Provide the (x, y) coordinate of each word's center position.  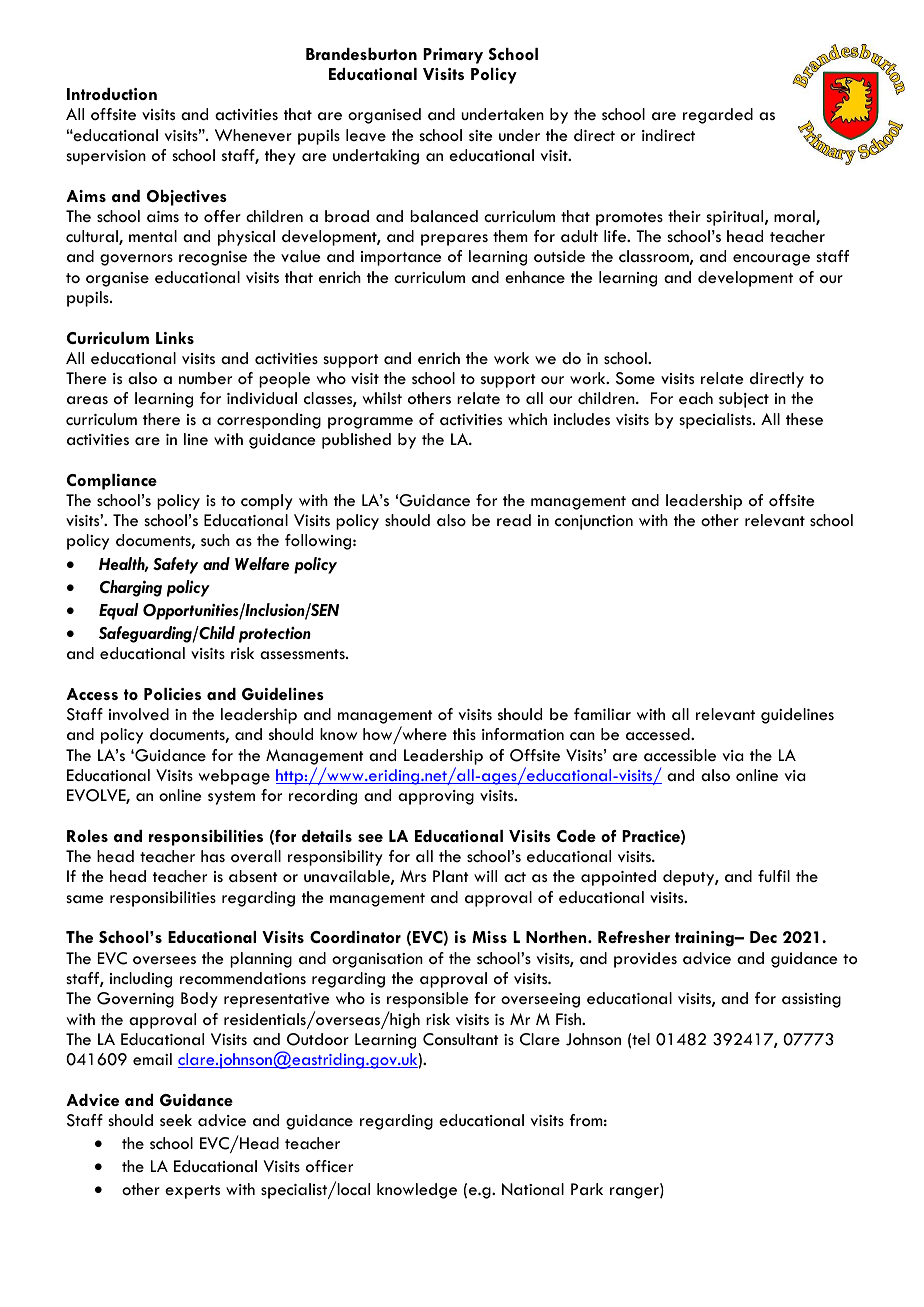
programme (370, 423)
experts (192, 1192)
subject (744, 400)
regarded (718, 116)
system (231, 798)
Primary (453, 56)
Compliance (112, 482)
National (533, 1189)
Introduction (112, 94)
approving (436, 797)
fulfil (774, 876)
